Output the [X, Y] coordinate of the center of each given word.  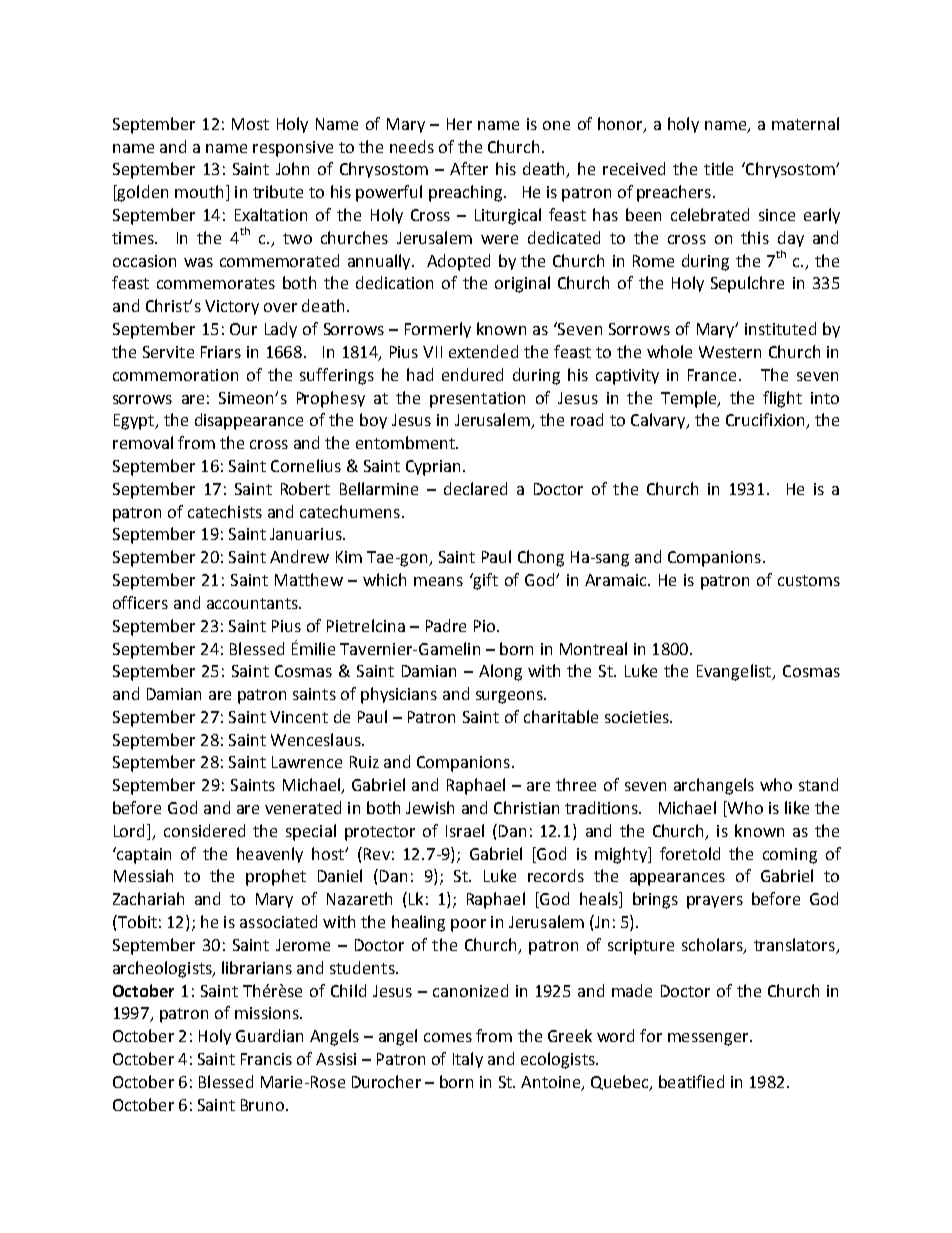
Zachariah [148, 898]
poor [468, 925]
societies [638, 717]
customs [809, 580]
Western [730, 352]
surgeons [510, 697]
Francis [266, 1059]
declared [475, 488]
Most [250, 124]
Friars [221, 352]
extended [483, 351]
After [469, 168]
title [718, 168]
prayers [715, 902]
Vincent [299, 717]
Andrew [299, 556]
